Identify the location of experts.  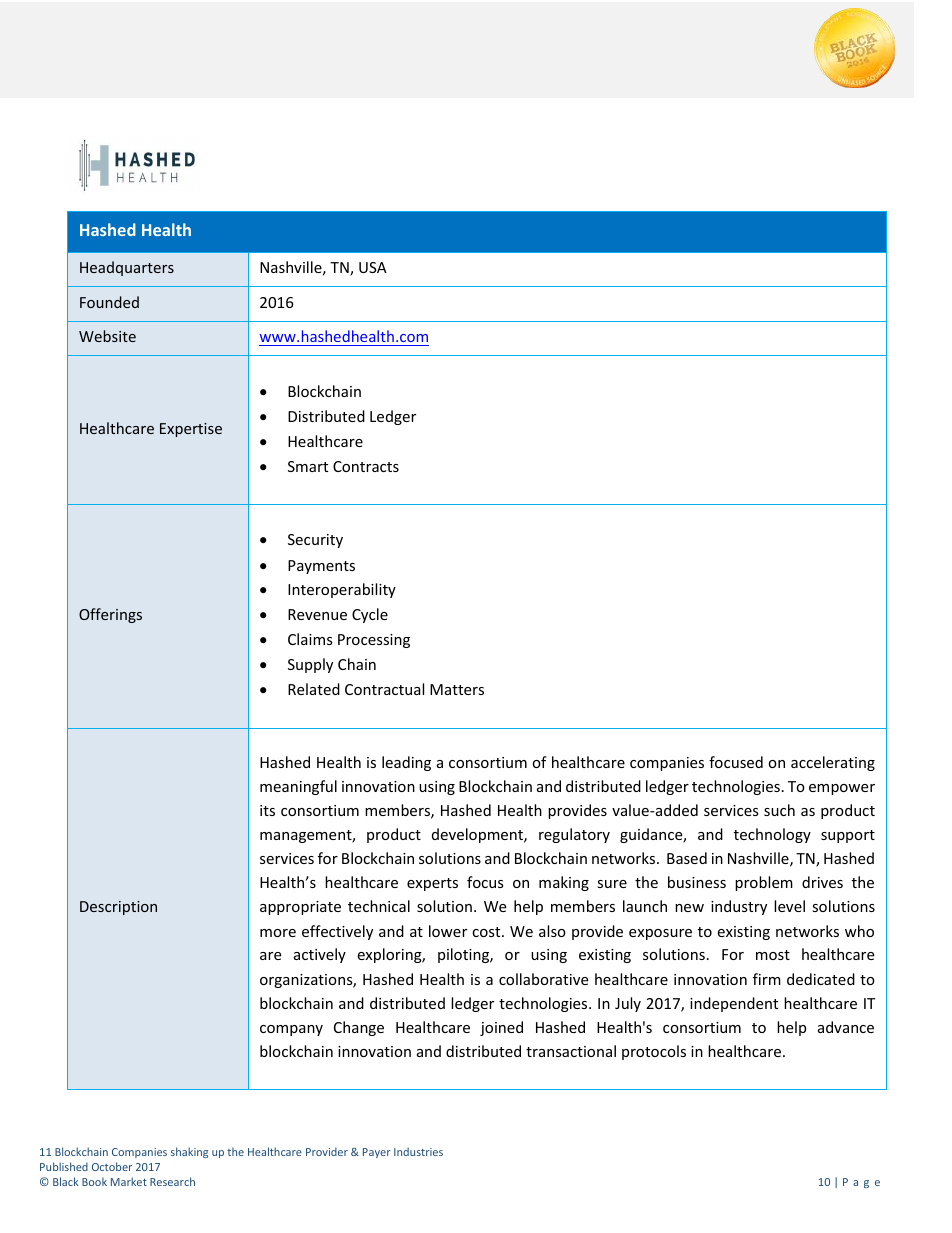
(432, 884).
